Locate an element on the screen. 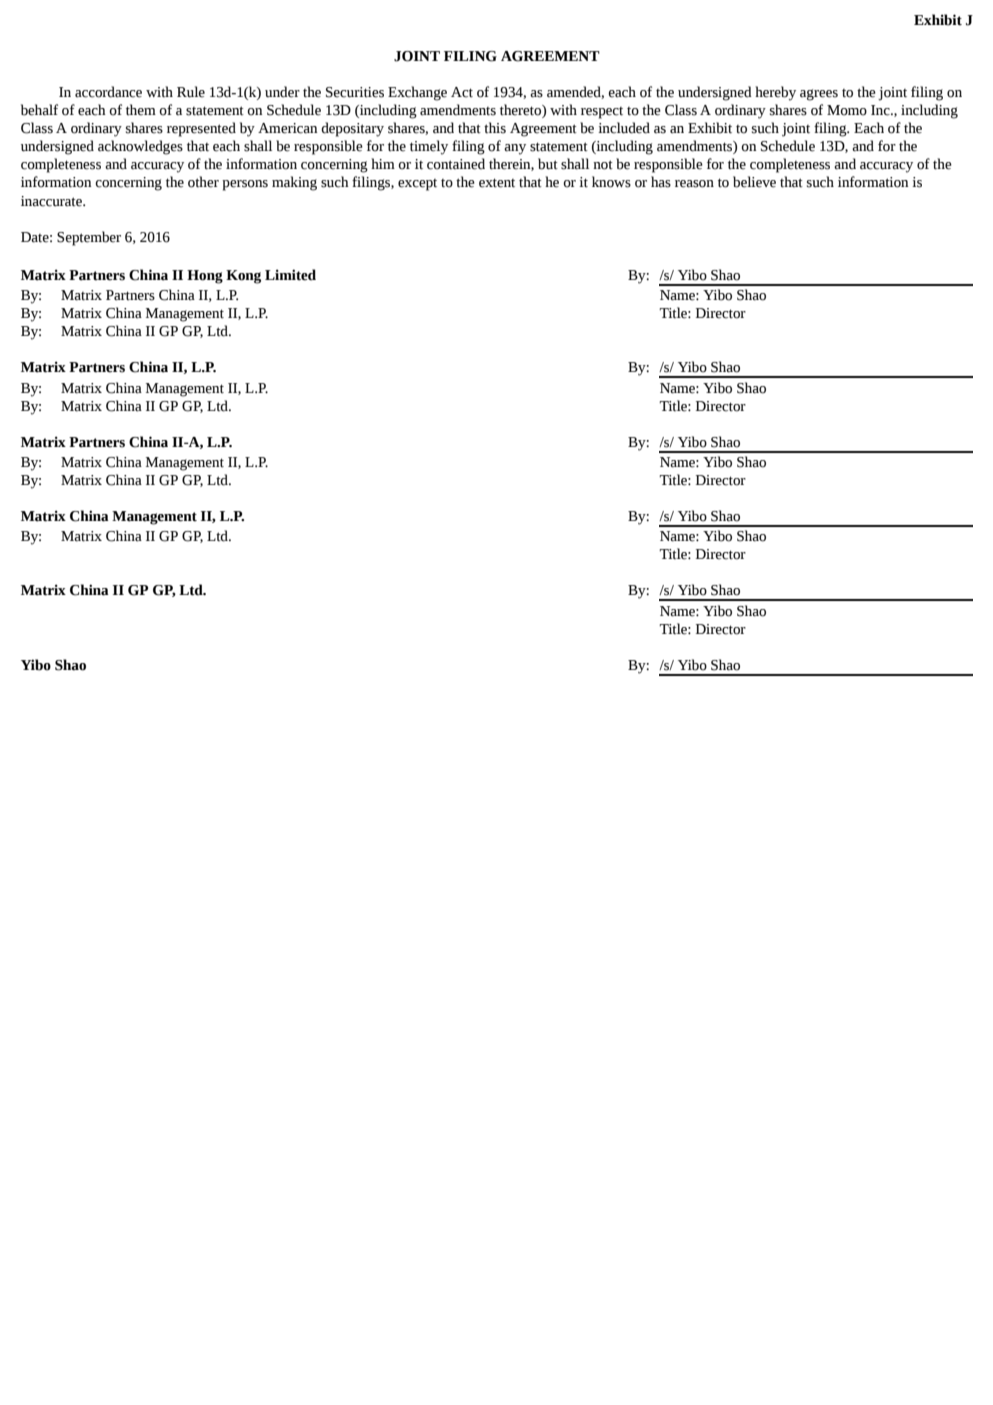  acknowledges is located at coordinates (140, 147).
